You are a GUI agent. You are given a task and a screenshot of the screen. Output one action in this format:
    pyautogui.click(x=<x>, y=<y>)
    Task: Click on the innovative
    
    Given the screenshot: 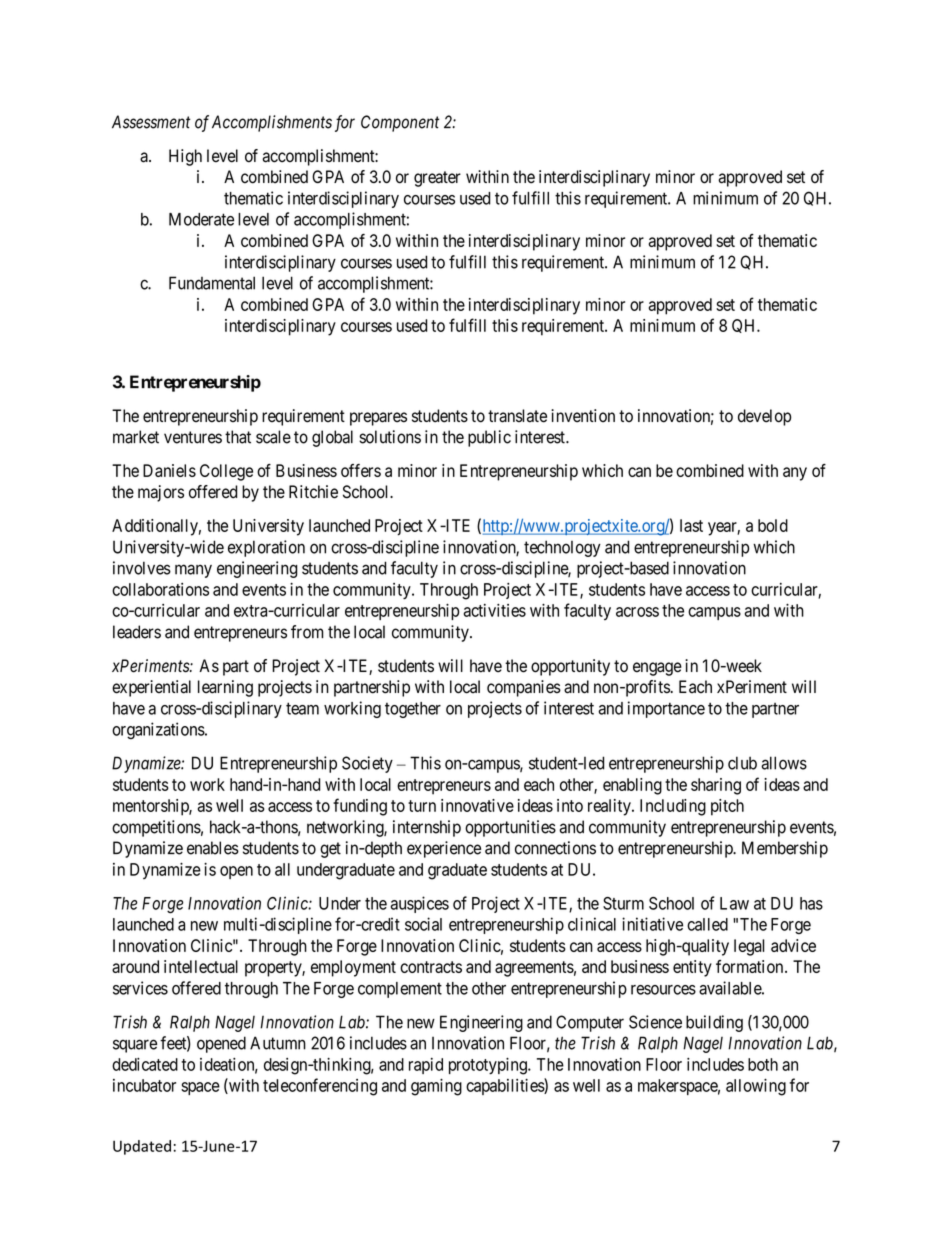 What is the action you would take?
    pyautogui.click(x=477, y=805)
